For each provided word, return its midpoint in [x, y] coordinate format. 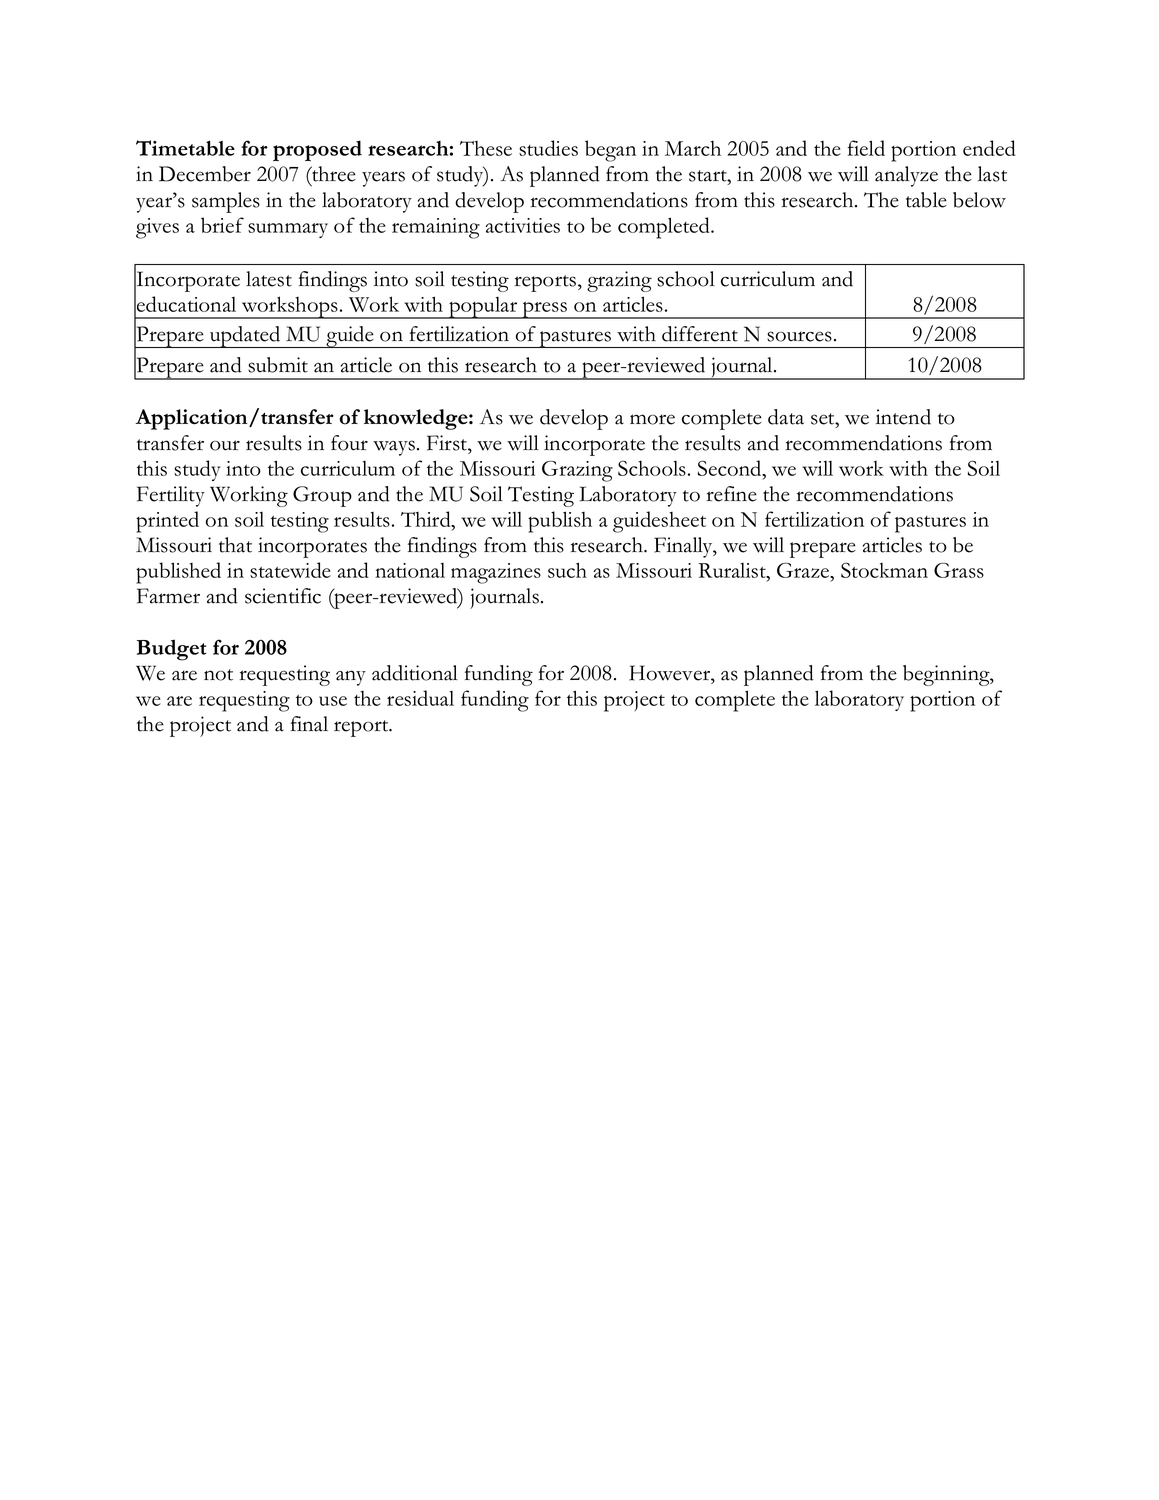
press [545, 310]
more [652, 419]
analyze [906, 176]
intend [903, 417]
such [567, 570]
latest [269, 279]
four [349, 443]
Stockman [884, 570]
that [235, 545]
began [610, 151]
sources [799, 336]
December [205, 174]
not [218, 675]
